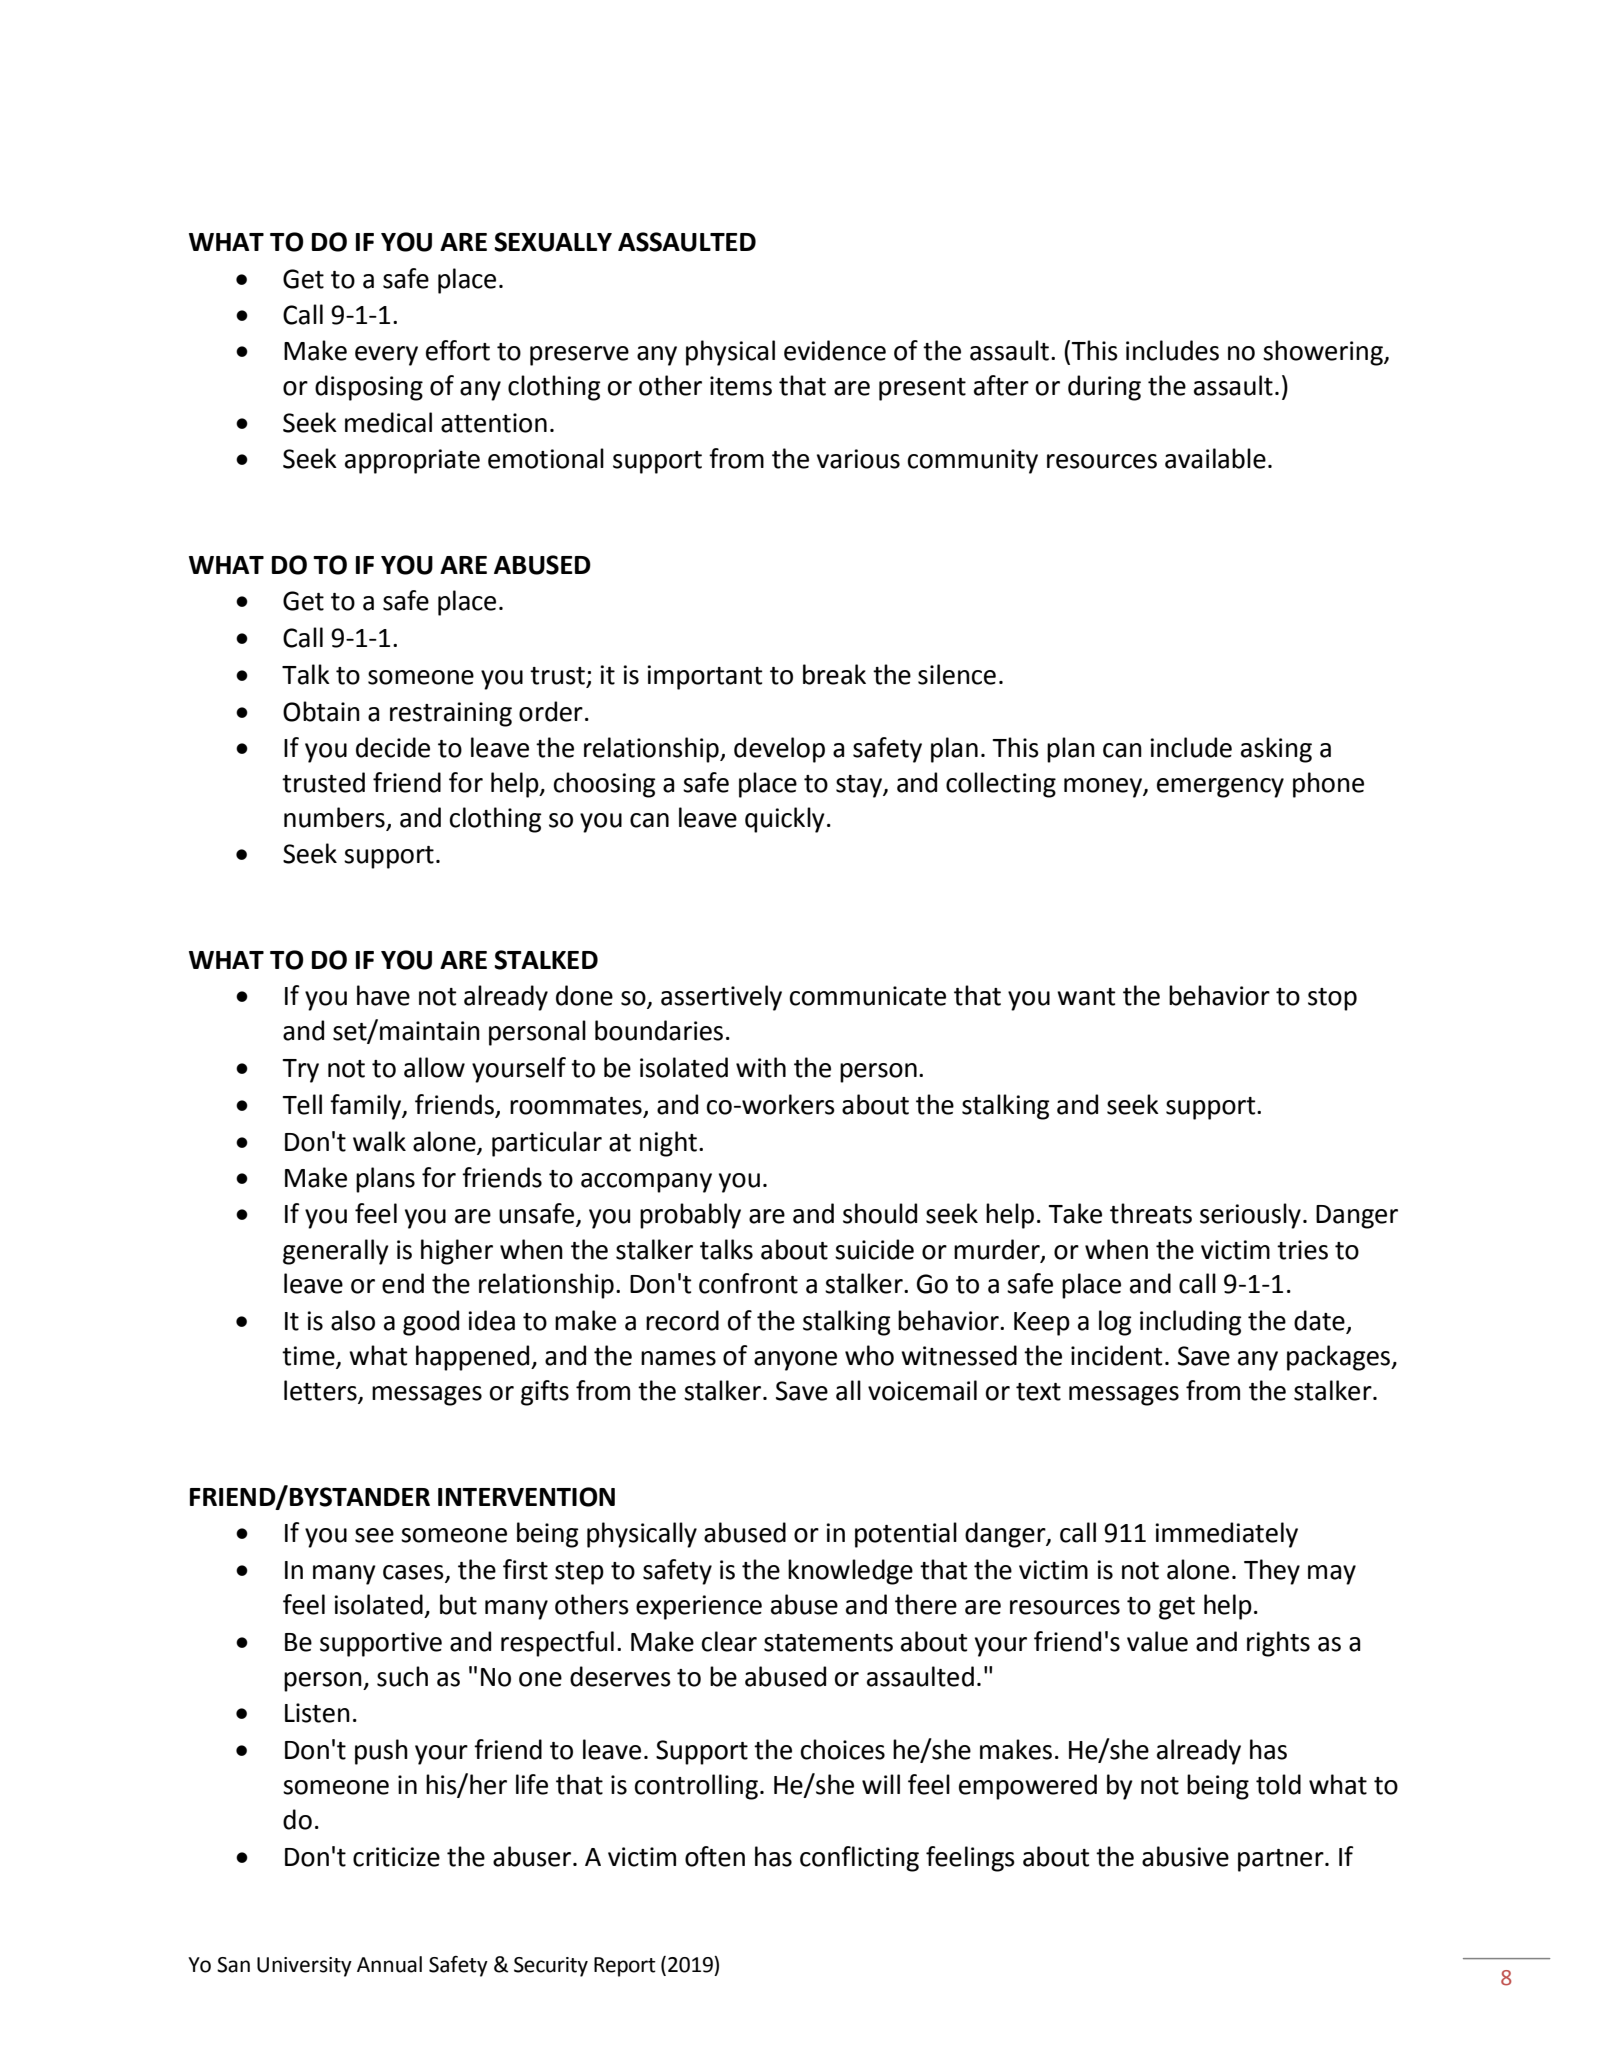 This screenshot has width=1601, height=2072. Describe the element at coordinates (1191, 1323) in the screenshot. I see `including` at that location.
